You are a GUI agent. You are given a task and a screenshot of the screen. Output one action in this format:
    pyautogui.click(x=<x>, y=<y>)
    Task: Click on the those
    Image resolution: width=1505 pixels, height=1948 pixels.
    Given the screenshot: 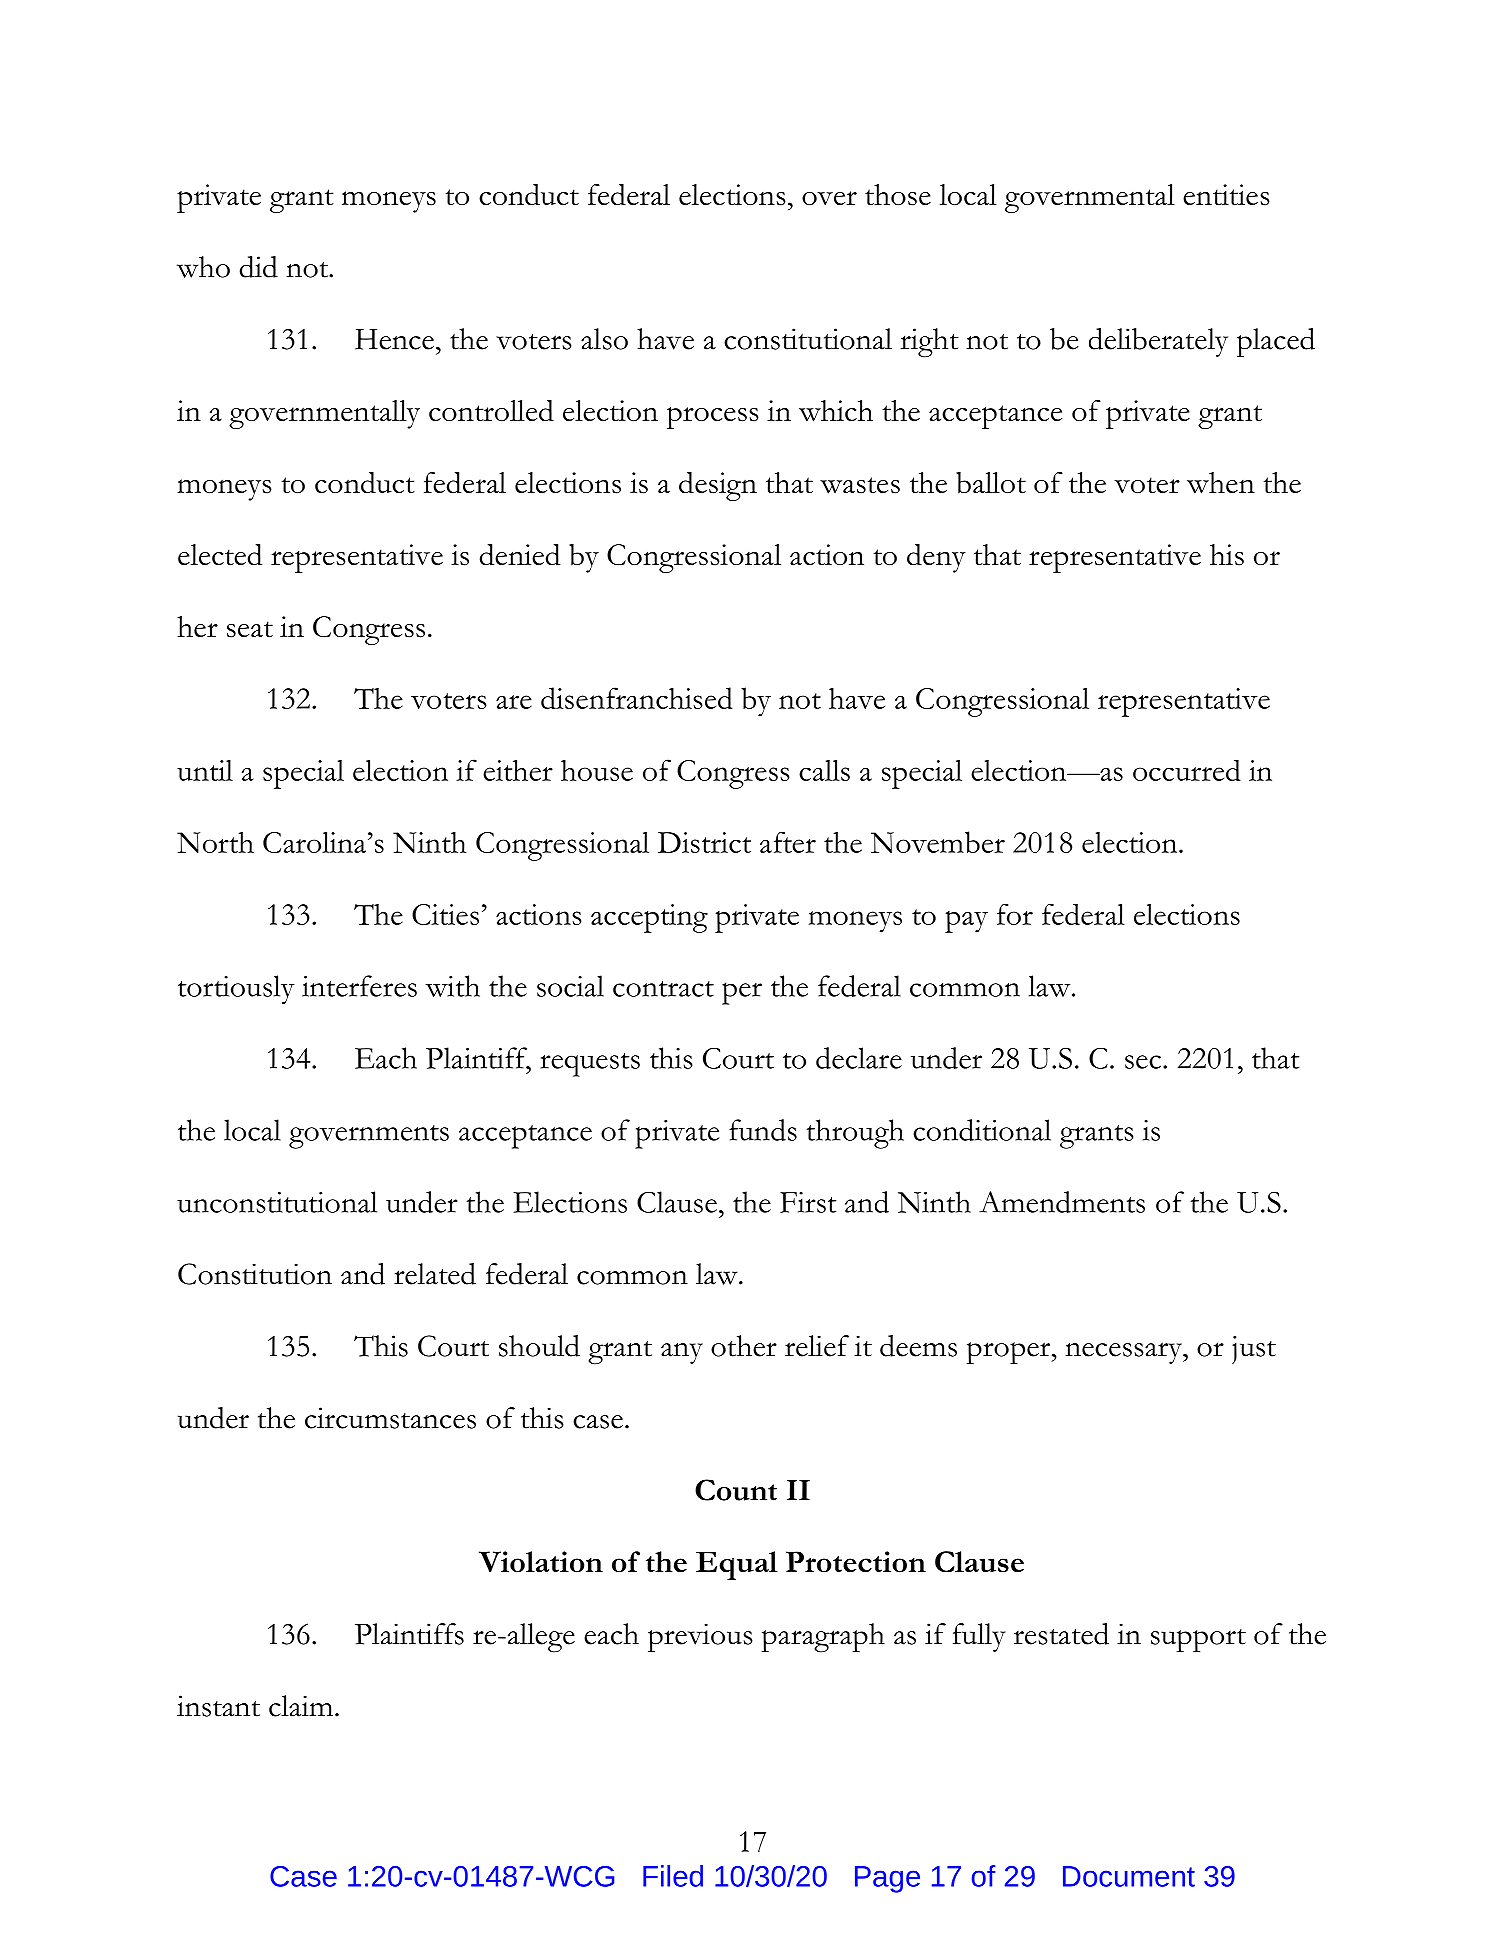 What is the action you would take?
    pyautogui.click(x=898, y=195)
